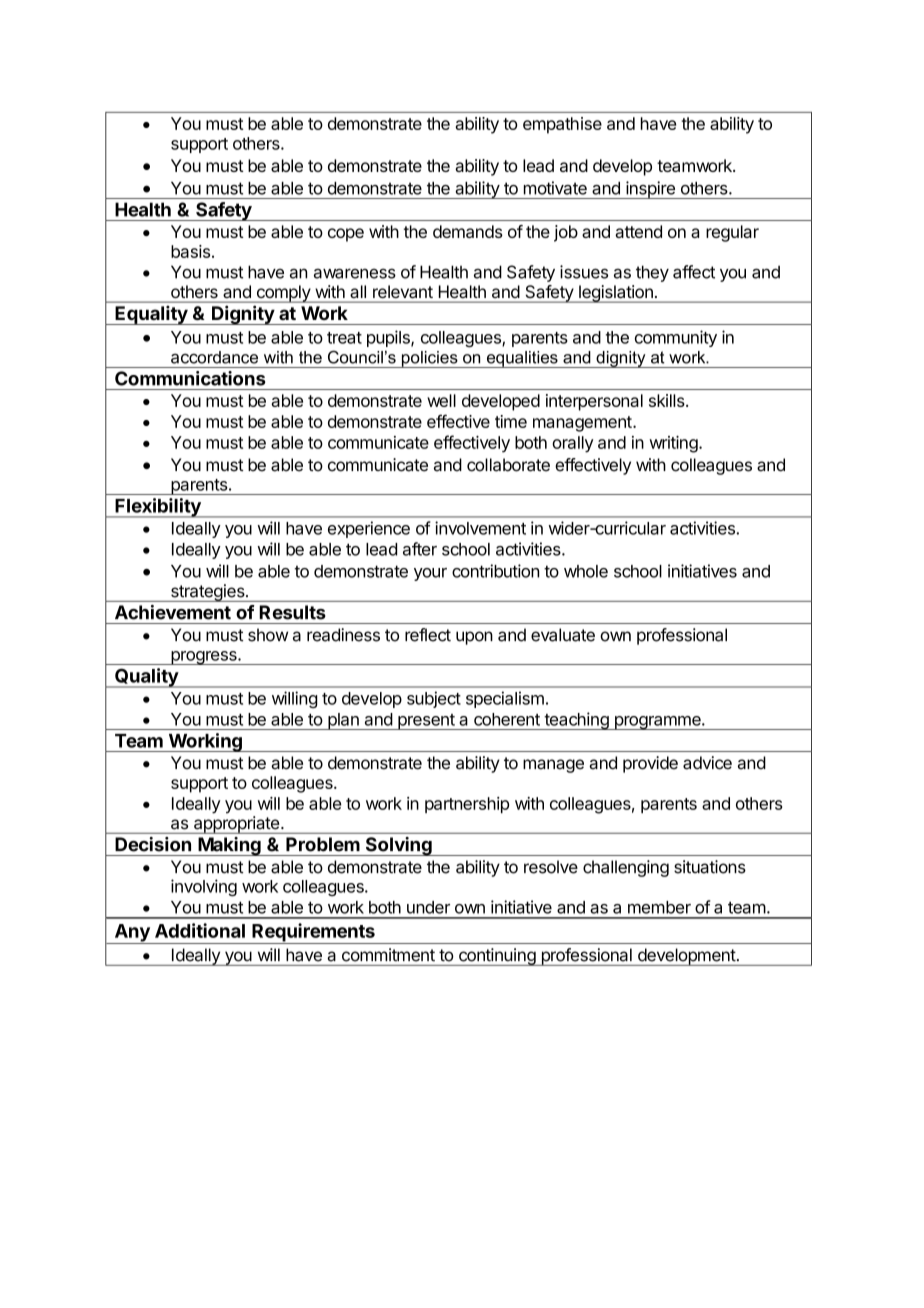 Image resolution: width=924 pixels, height=1308 pixels. What do you see at coordinates (650, 190) in the image?
I see `inspire` at bounding box center [650, 190].
